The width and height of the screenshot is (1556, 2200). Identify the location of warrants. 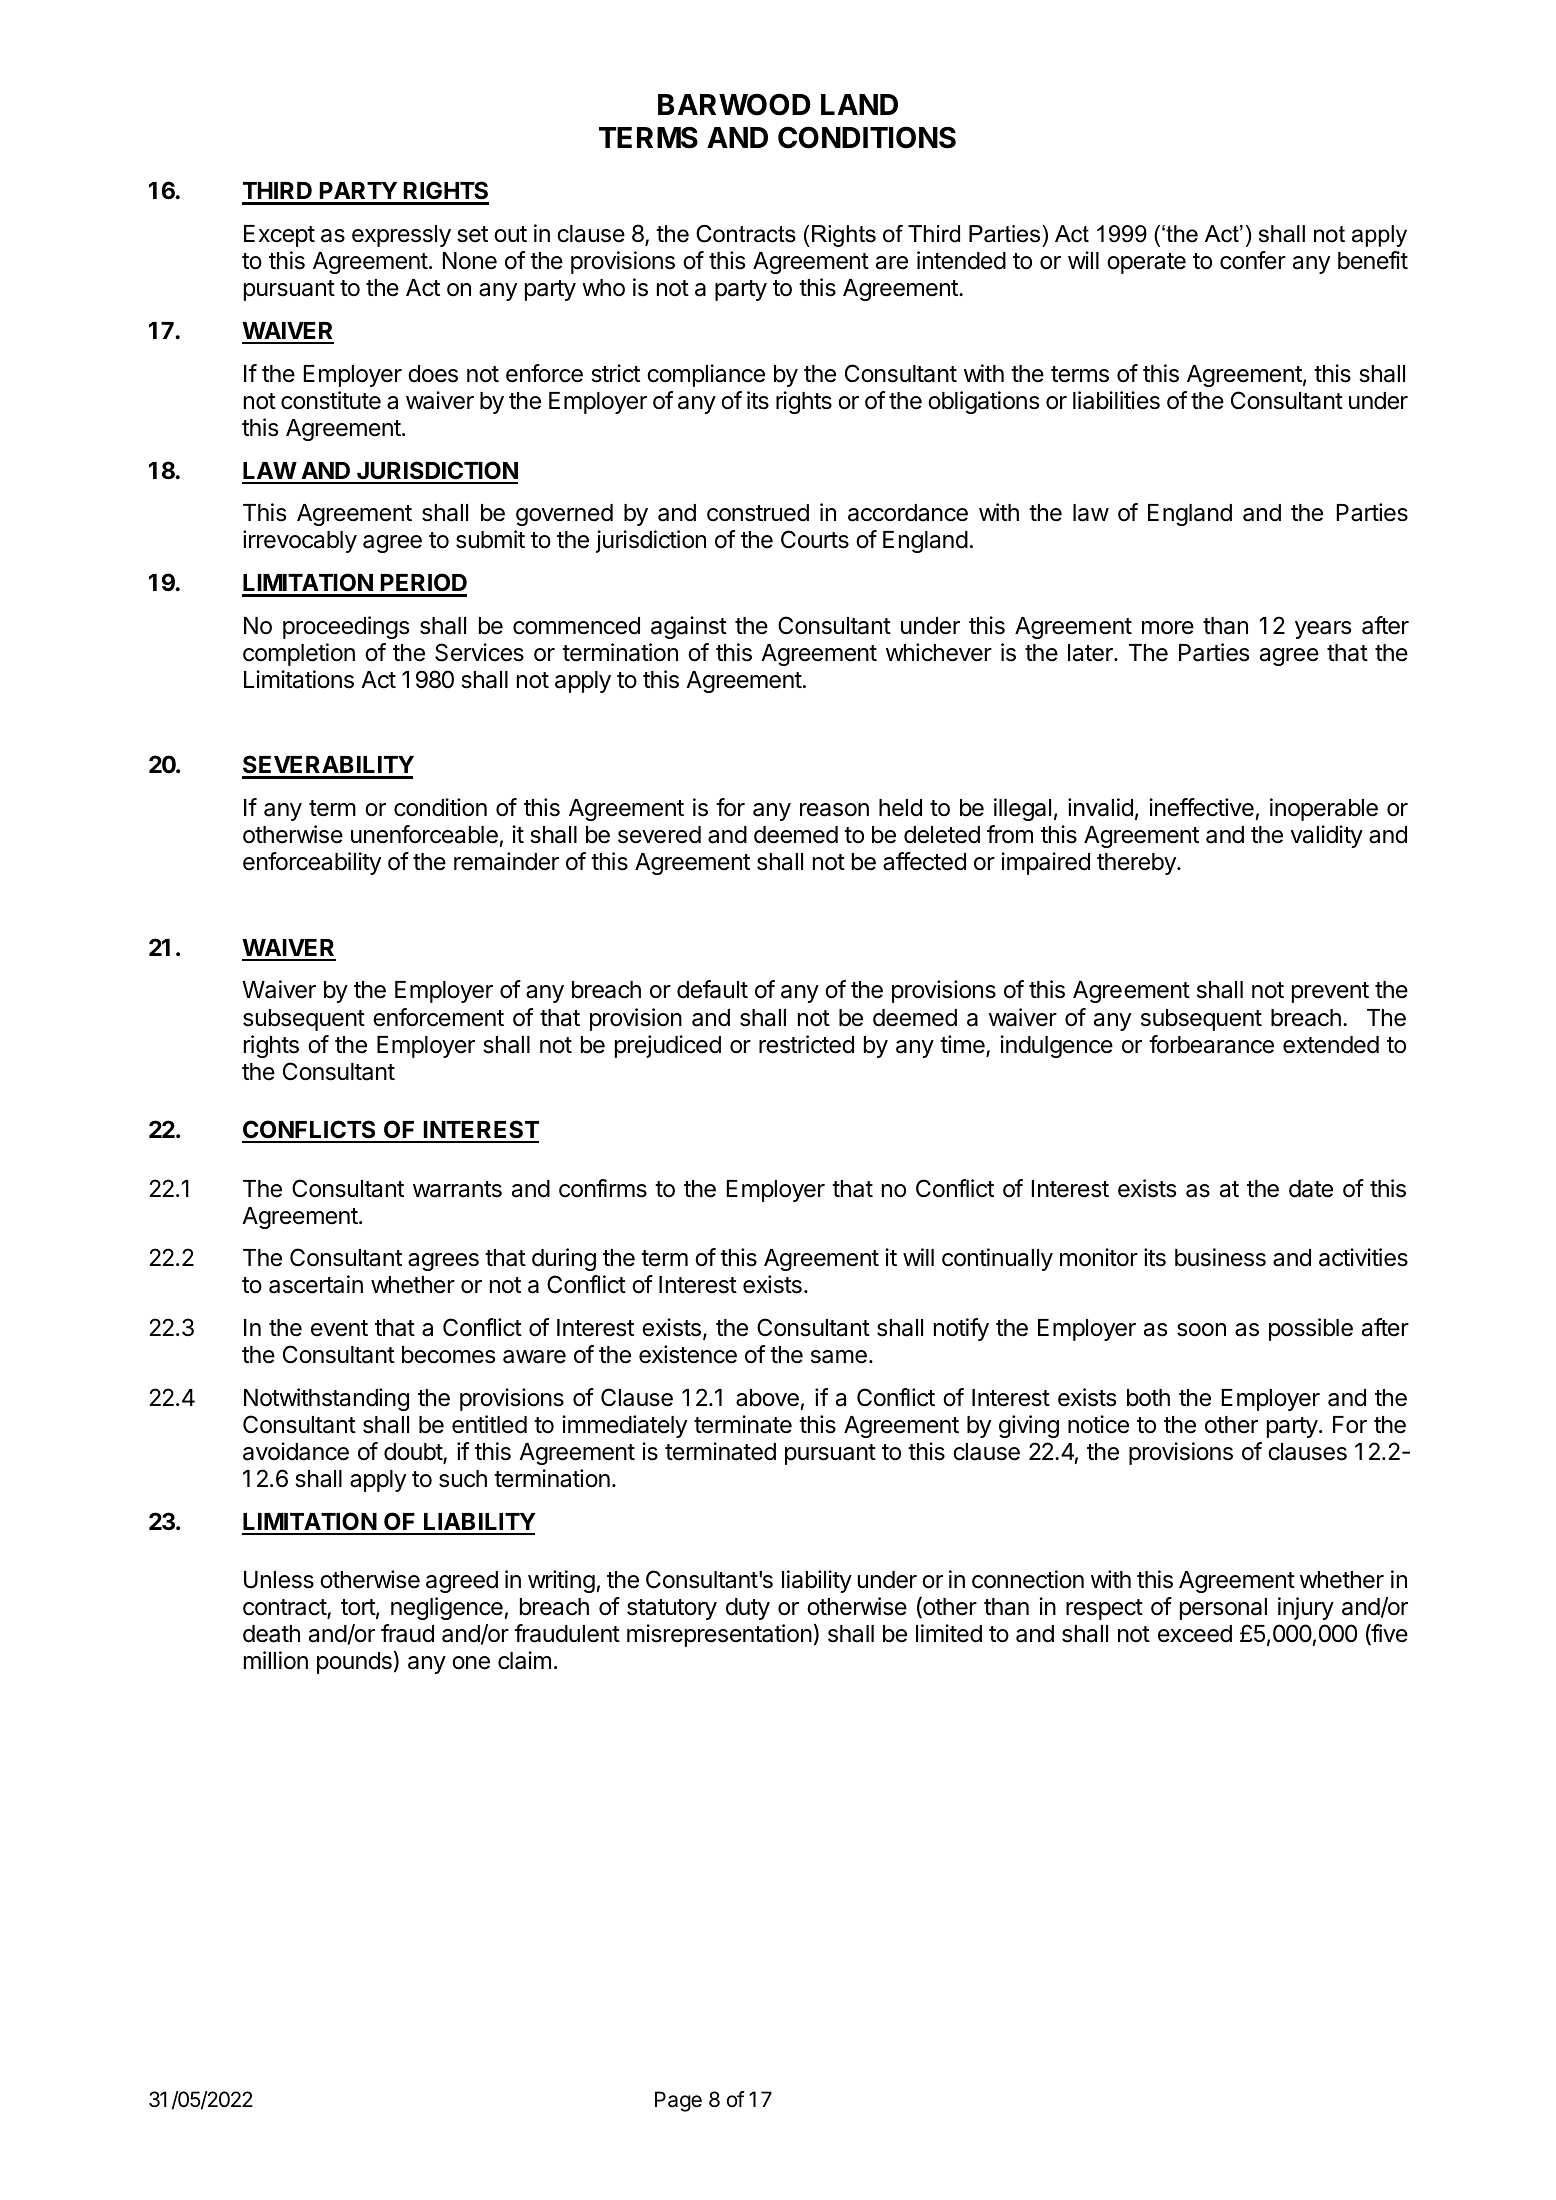
(457, 1189).
